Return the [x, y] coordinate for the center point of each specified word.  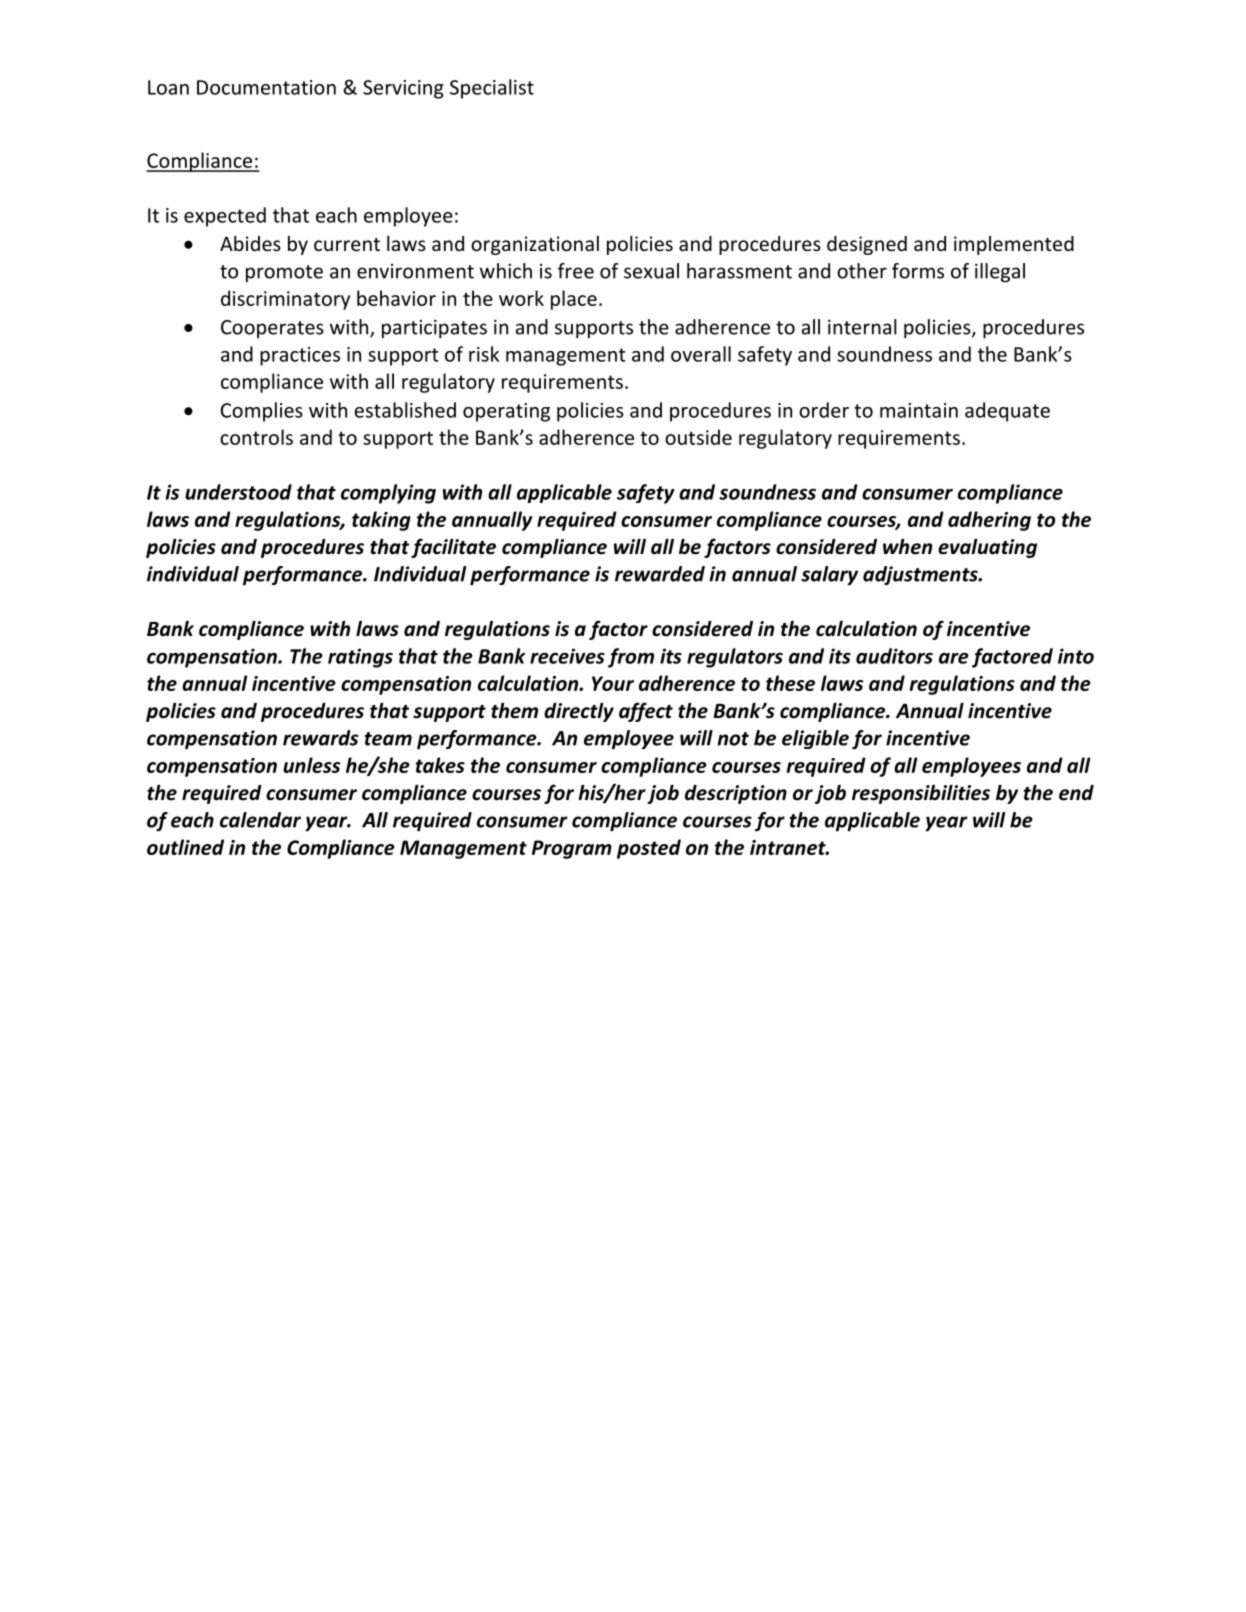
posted [649, 849]
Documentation [266, 87]
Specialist [492, 89]
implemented [1014, 245]
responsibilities [921, 794]
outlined [185, 847]
